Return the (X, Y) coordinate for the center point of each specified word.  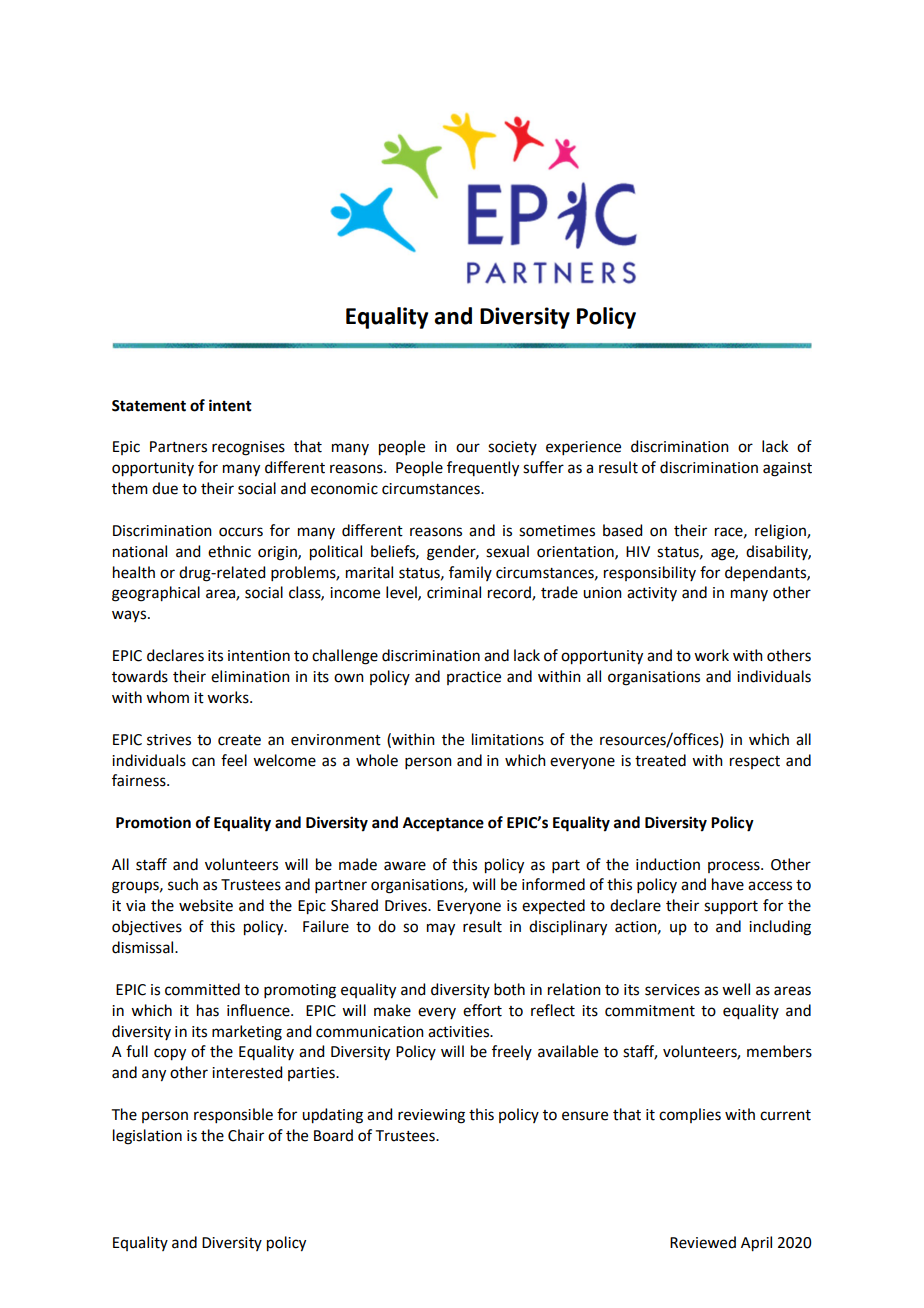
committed (202, 989)
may (441, 929)
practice (474, 678)
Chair (246, 1135)
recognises (248, 448)
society (512, 448)
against (787, 469)
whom (167, 697)
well (736, 989)
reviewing (431, 1116)
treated (660, 760)
